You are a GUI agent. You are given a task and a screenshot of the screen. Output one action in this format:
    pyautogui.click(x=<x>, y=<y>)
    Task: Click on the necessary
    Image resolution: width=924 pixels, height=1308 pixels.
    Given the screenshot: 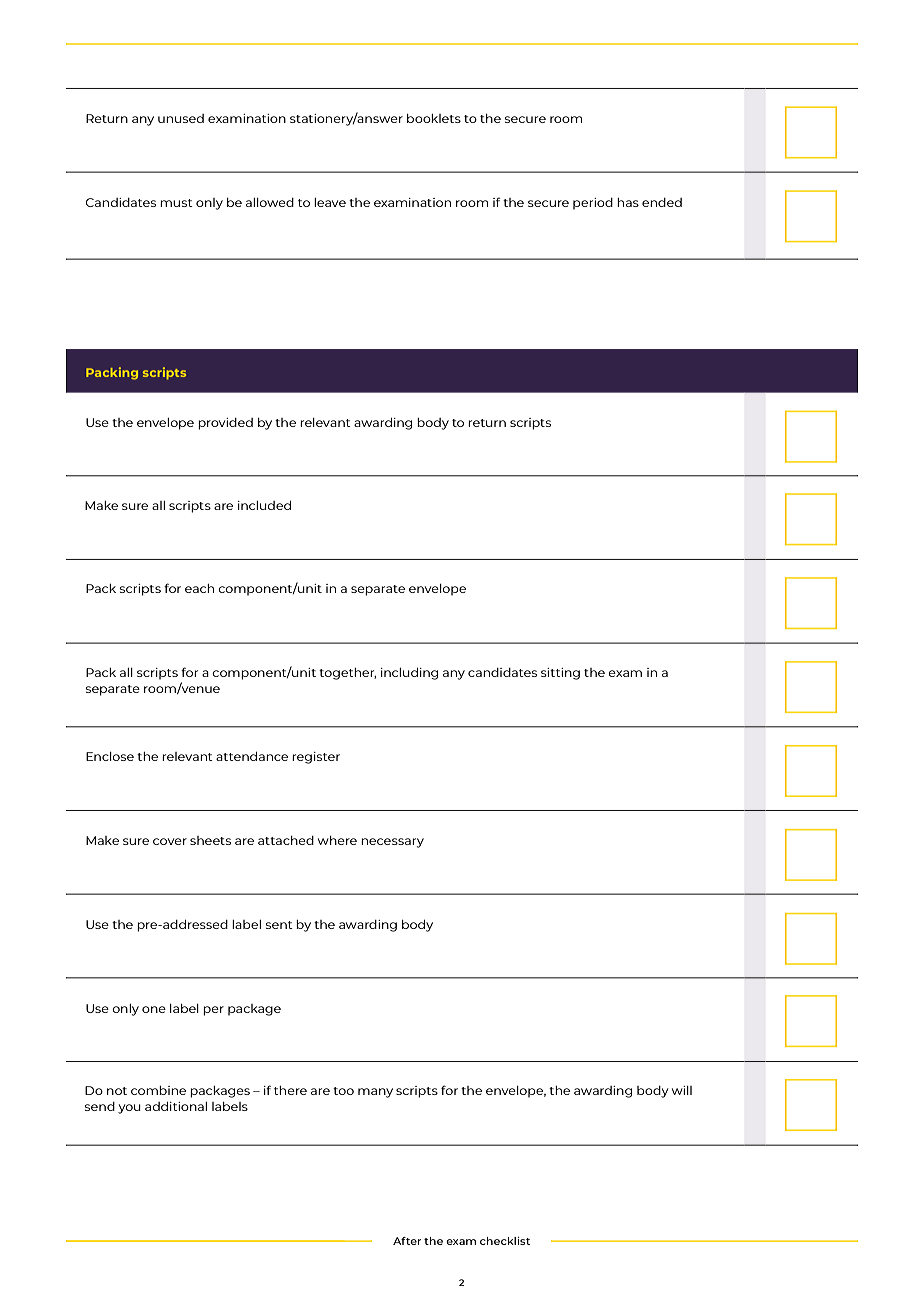 What is the action you would take?
    pyautogui.click(x=392, y=843)
